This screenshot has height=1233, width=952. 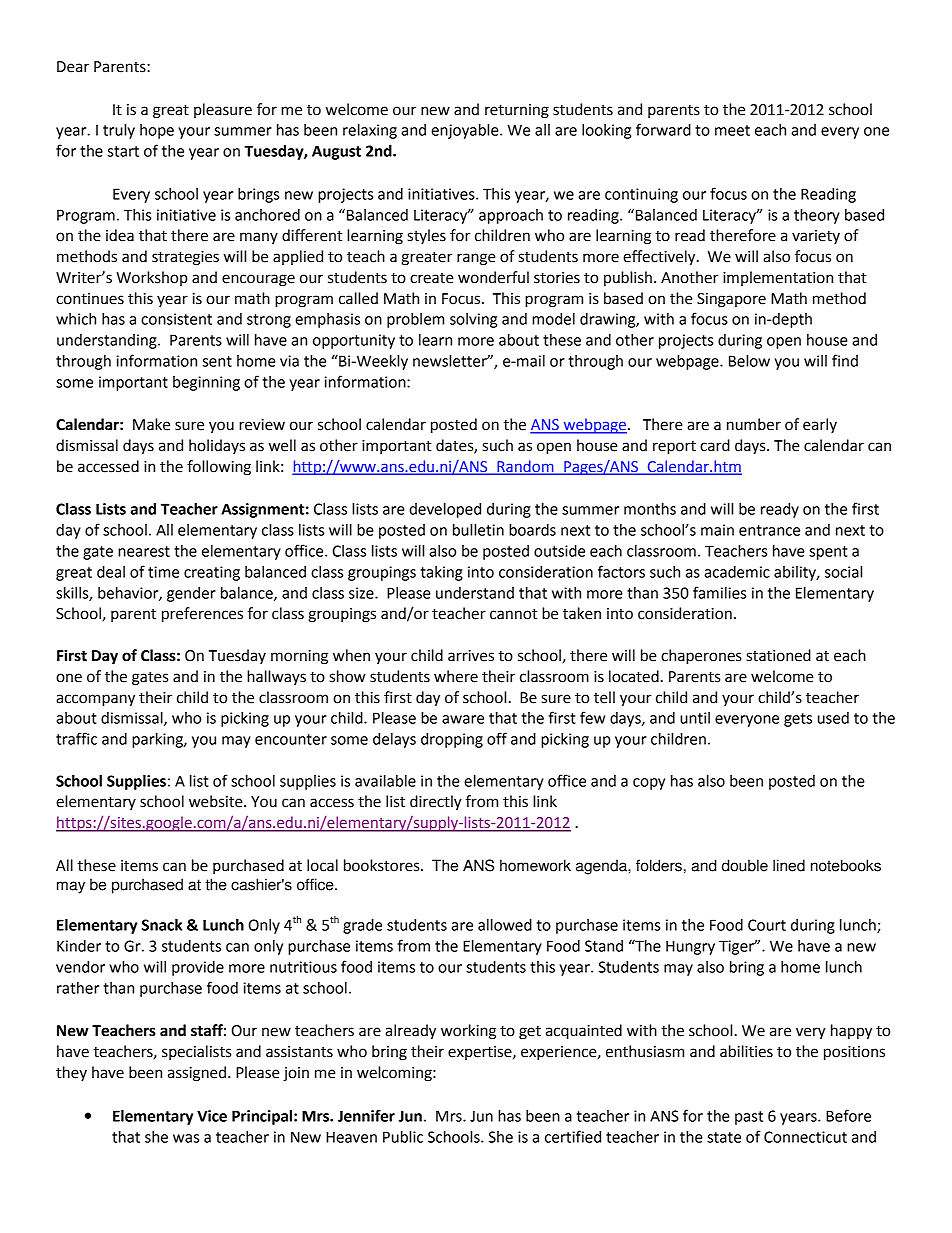 What do you see at coordinates (217, 801) in the screenshot?
I see `website` at bounding box center [217, 801].
